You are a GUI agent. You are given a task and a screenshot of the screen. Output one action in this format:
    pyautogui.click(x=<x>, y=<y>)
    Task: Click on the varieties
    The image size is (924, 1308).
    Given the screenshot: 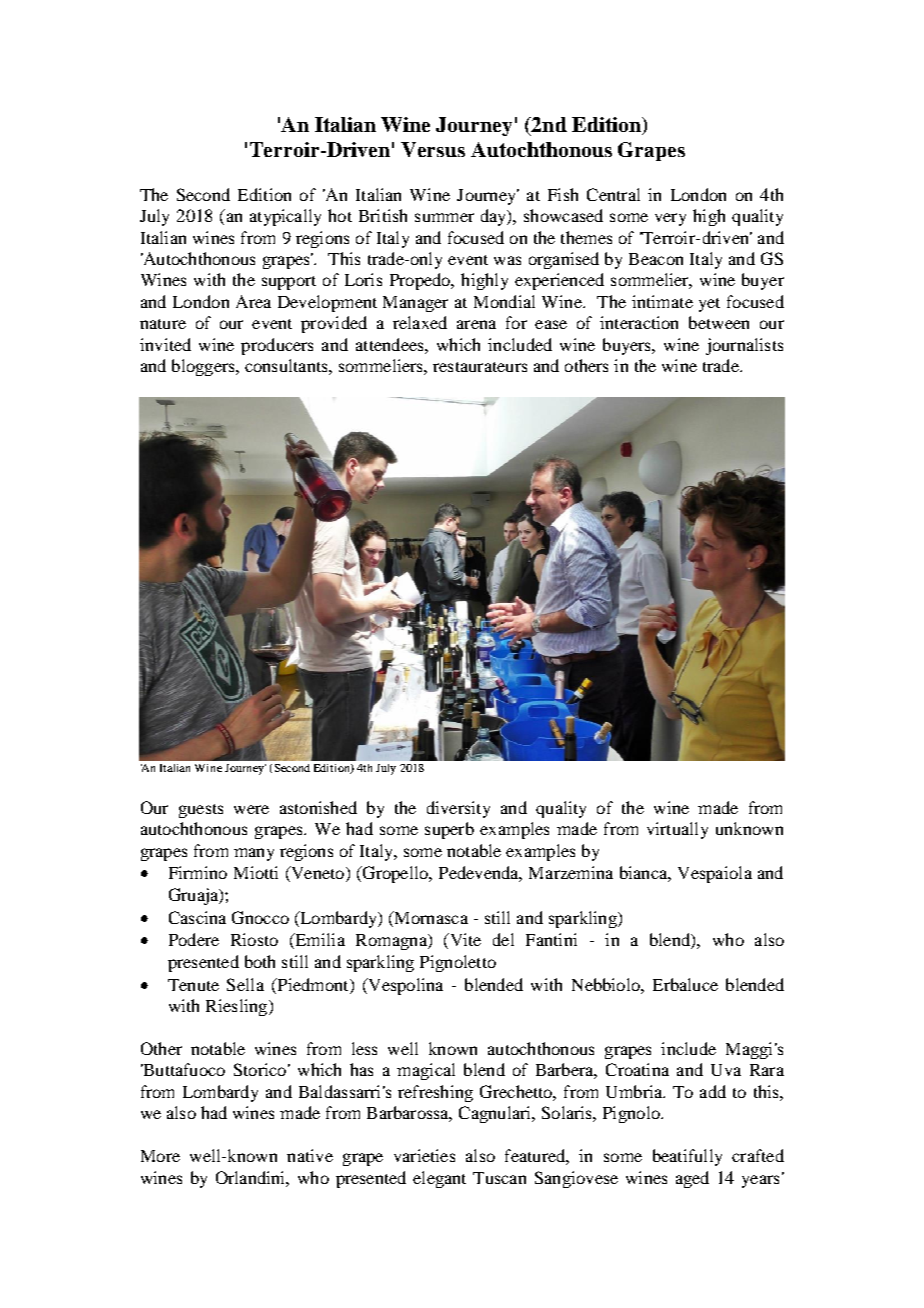 What is the action you would take?
    pyautogui.click(x=424, y=1155)
